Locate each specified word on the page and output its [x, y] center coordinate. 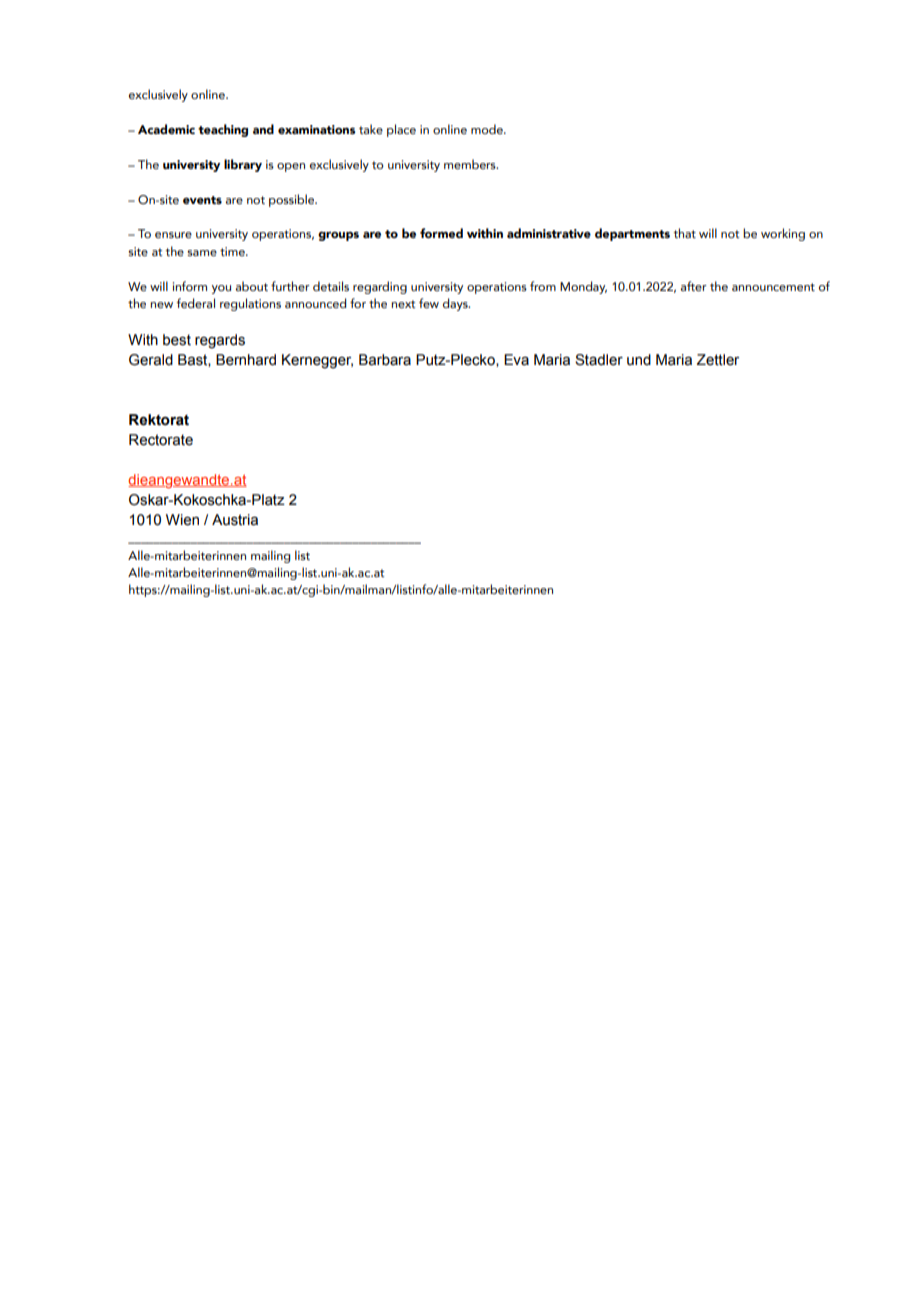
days [456, 304]
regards [220, 341]
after [694, 286]
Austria [235, 520]
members [471, 164]
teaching [223, 130]
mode [488, 129]
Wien [182, 520]
